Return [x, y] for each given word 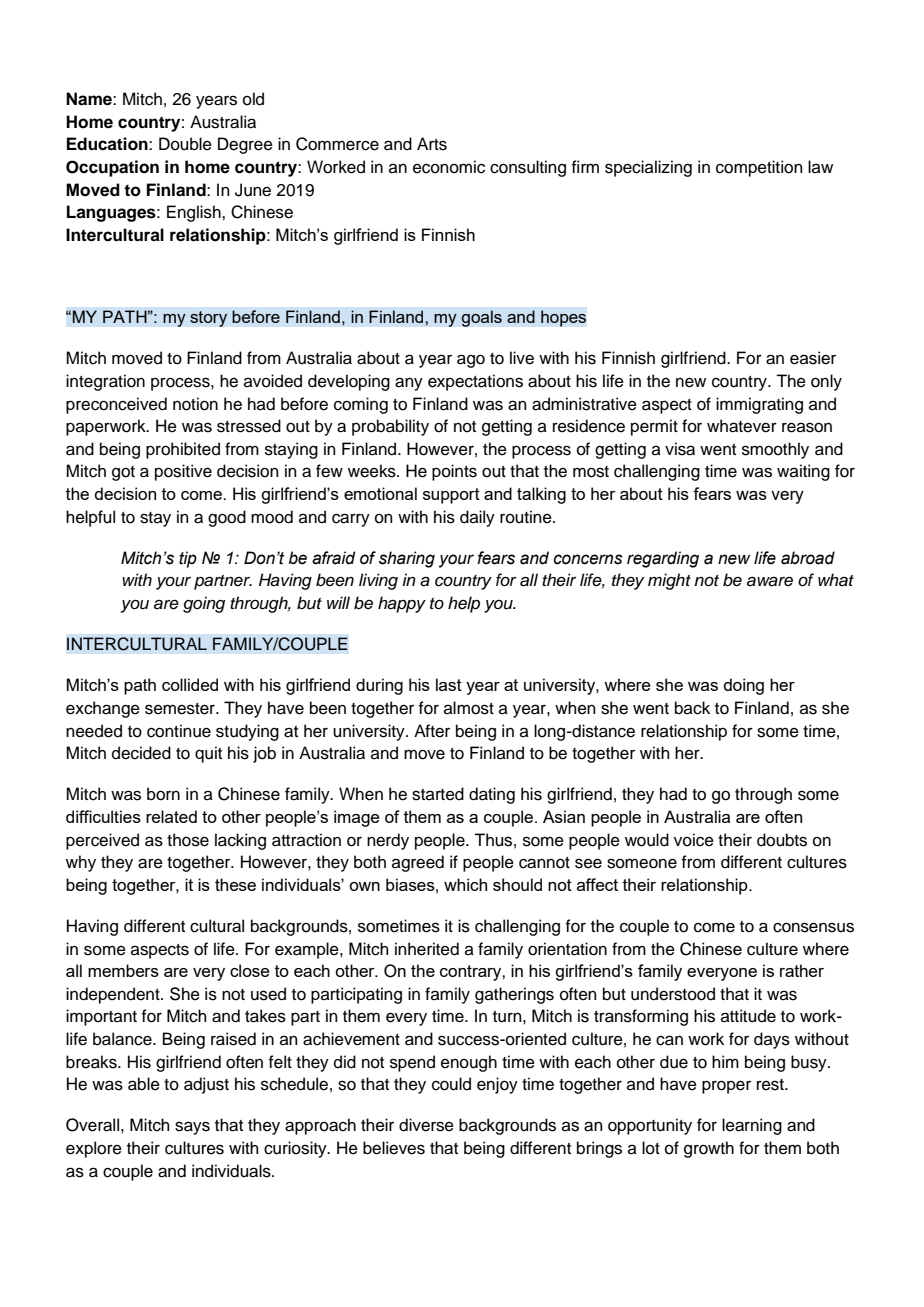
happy [402, 604]
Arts [432, 144]
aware [770, 581]
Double [185, 144]
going [204, 604]
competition [759, 168]
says [192, 1128]
